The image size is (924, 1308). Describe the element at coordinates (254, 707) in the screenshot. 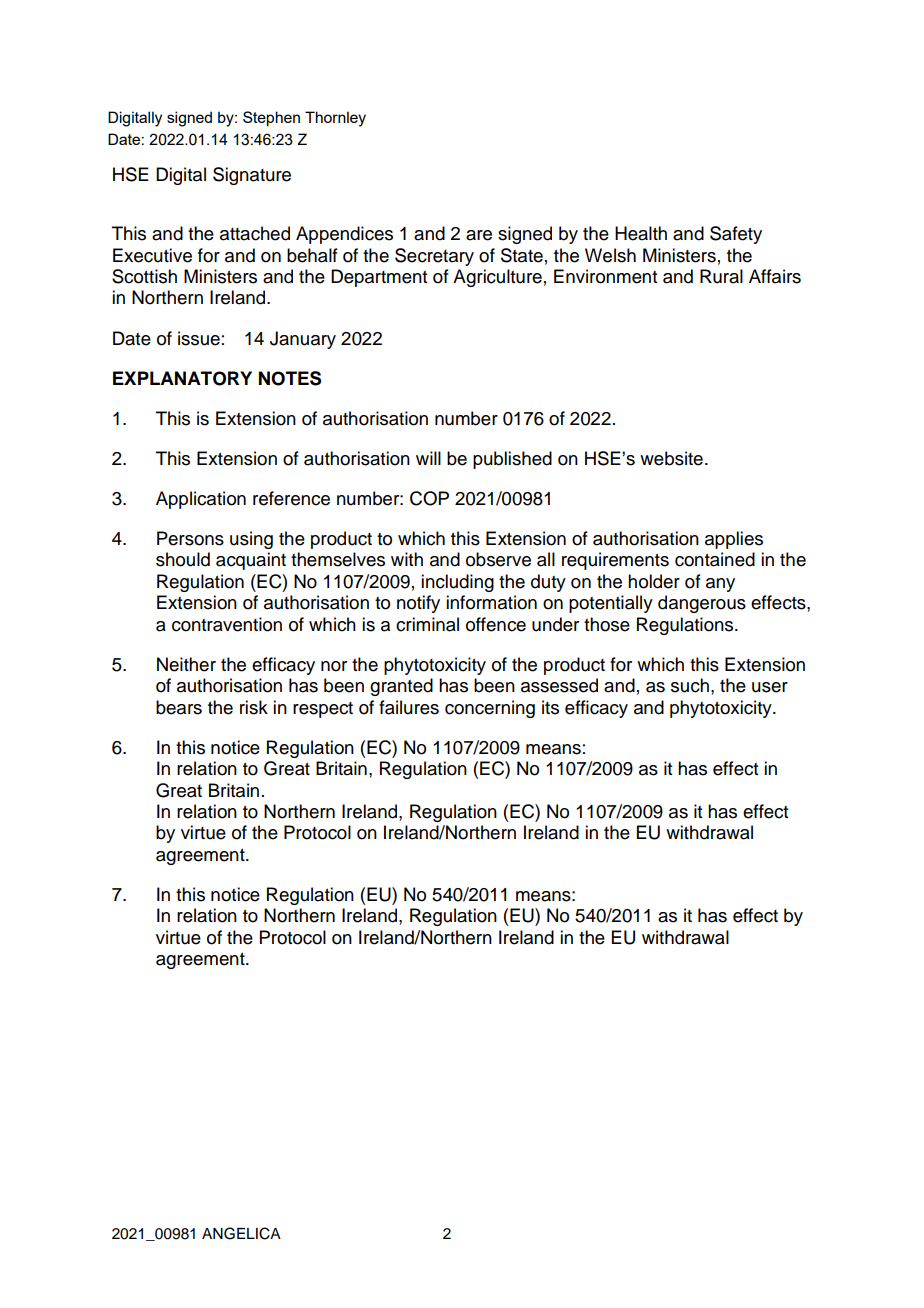

I see `risk` at that location.
